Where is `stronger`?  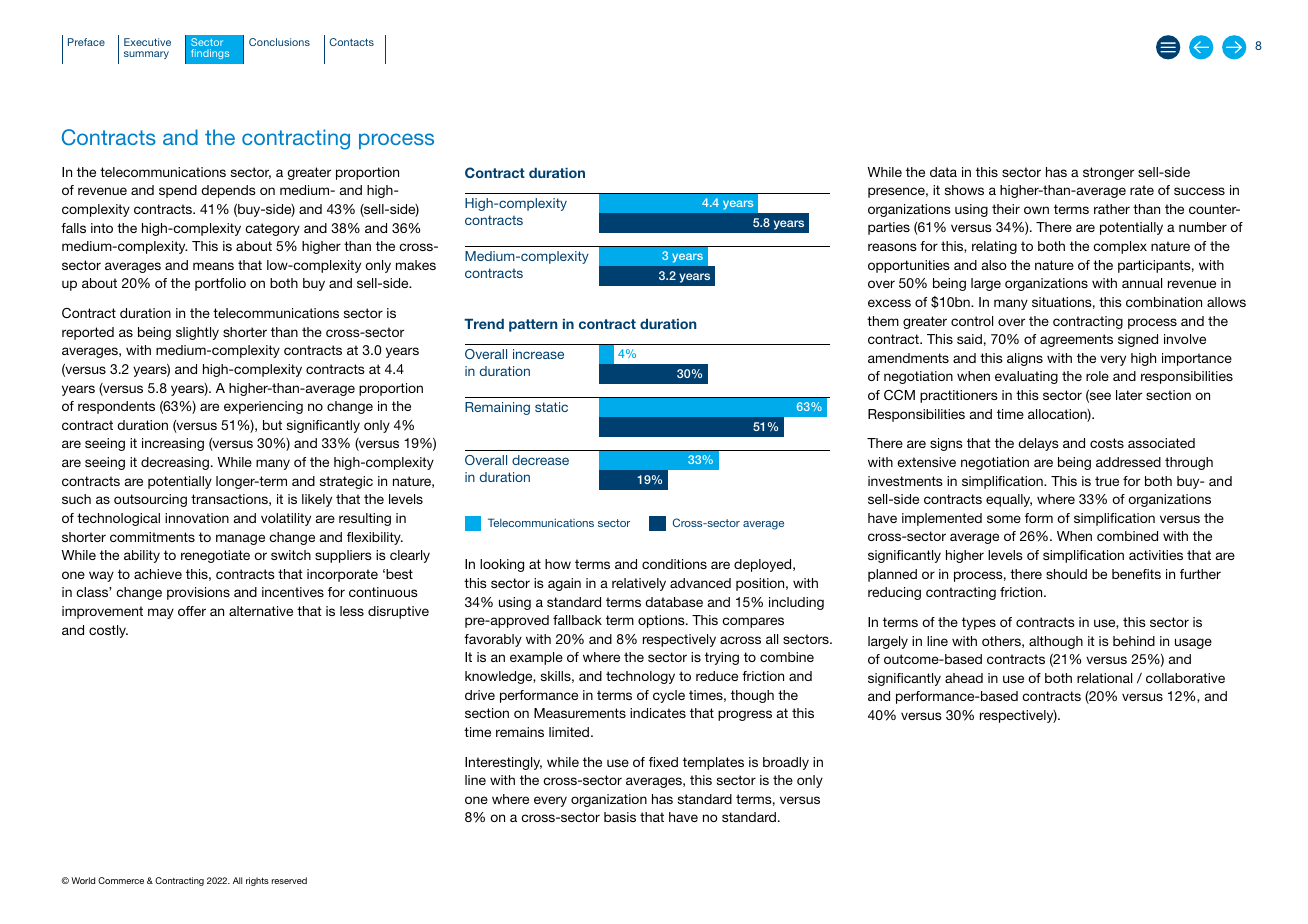 stronger is located at coordinates (1108, 173).
